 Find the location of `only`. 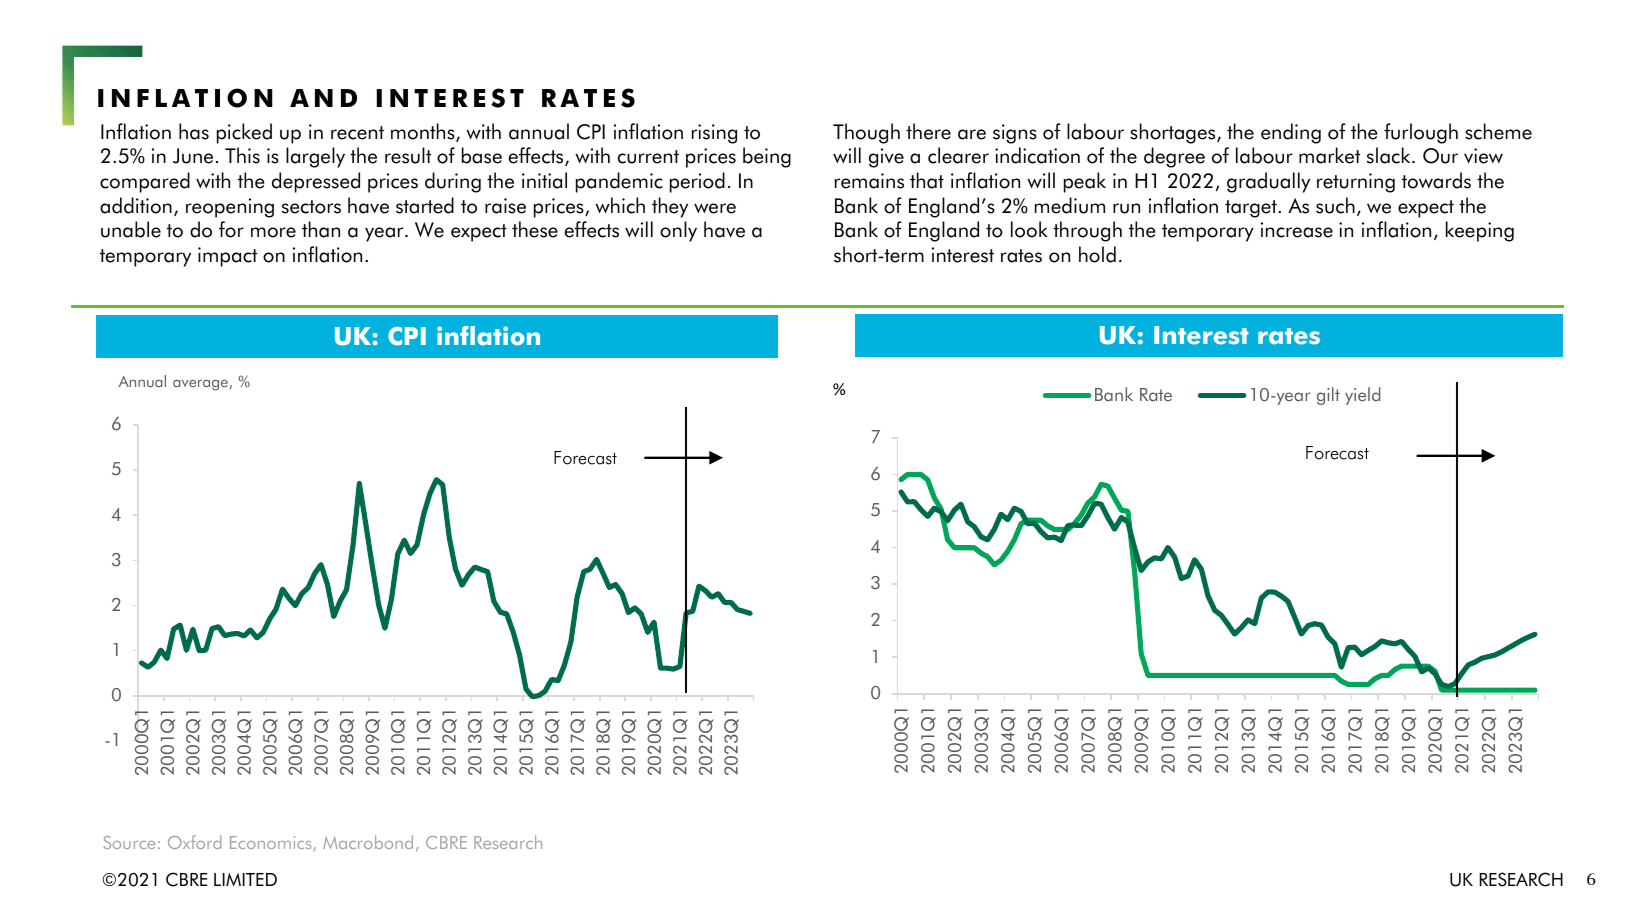

only is located at coordinates (678, 231).
